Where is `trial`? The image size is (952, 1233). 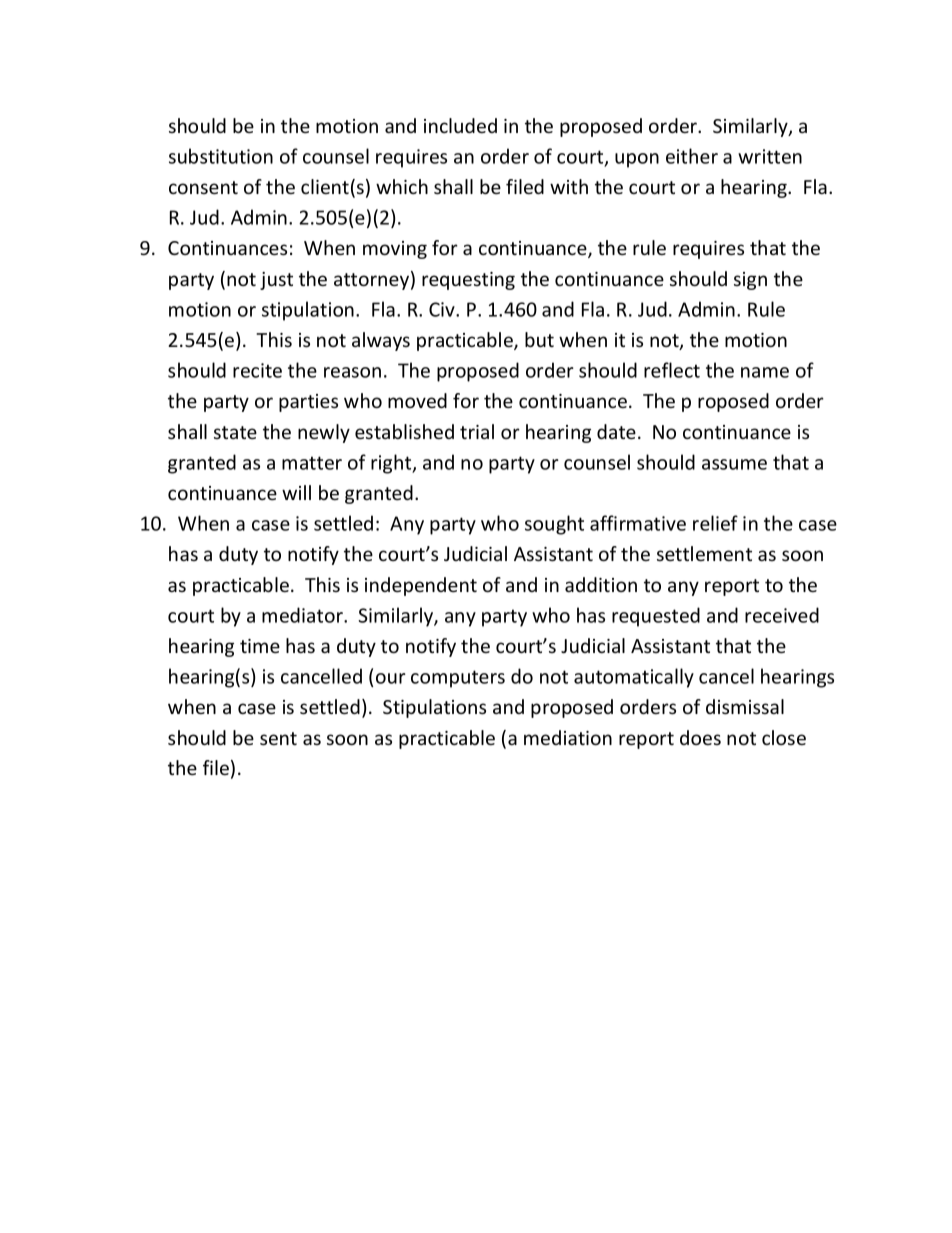 trial is located at coordinates (477, 431).
